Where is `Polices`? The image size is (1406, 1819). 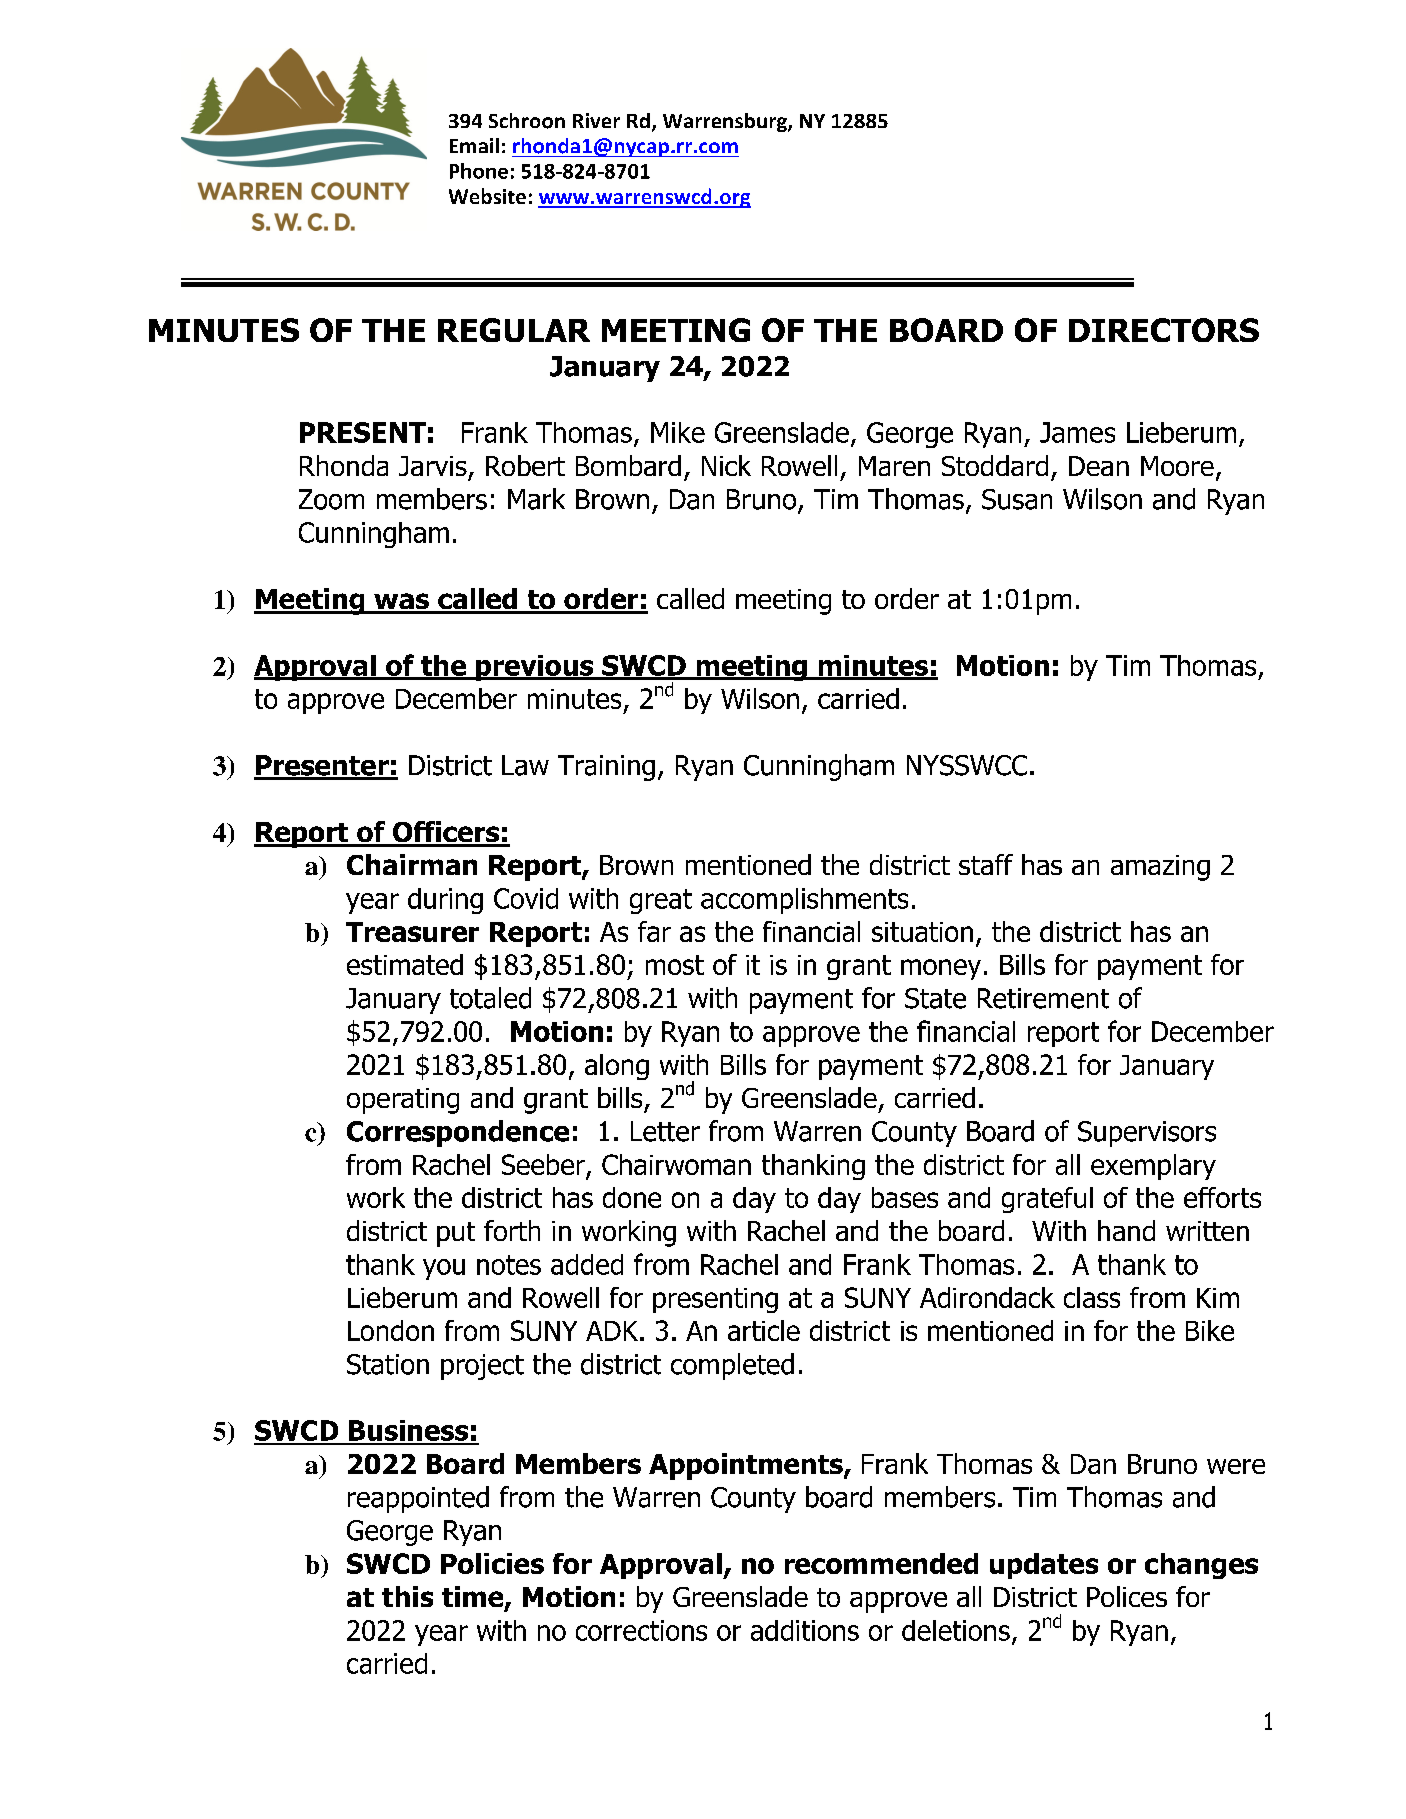 Polices is located at coordinates (1127, 1596).
